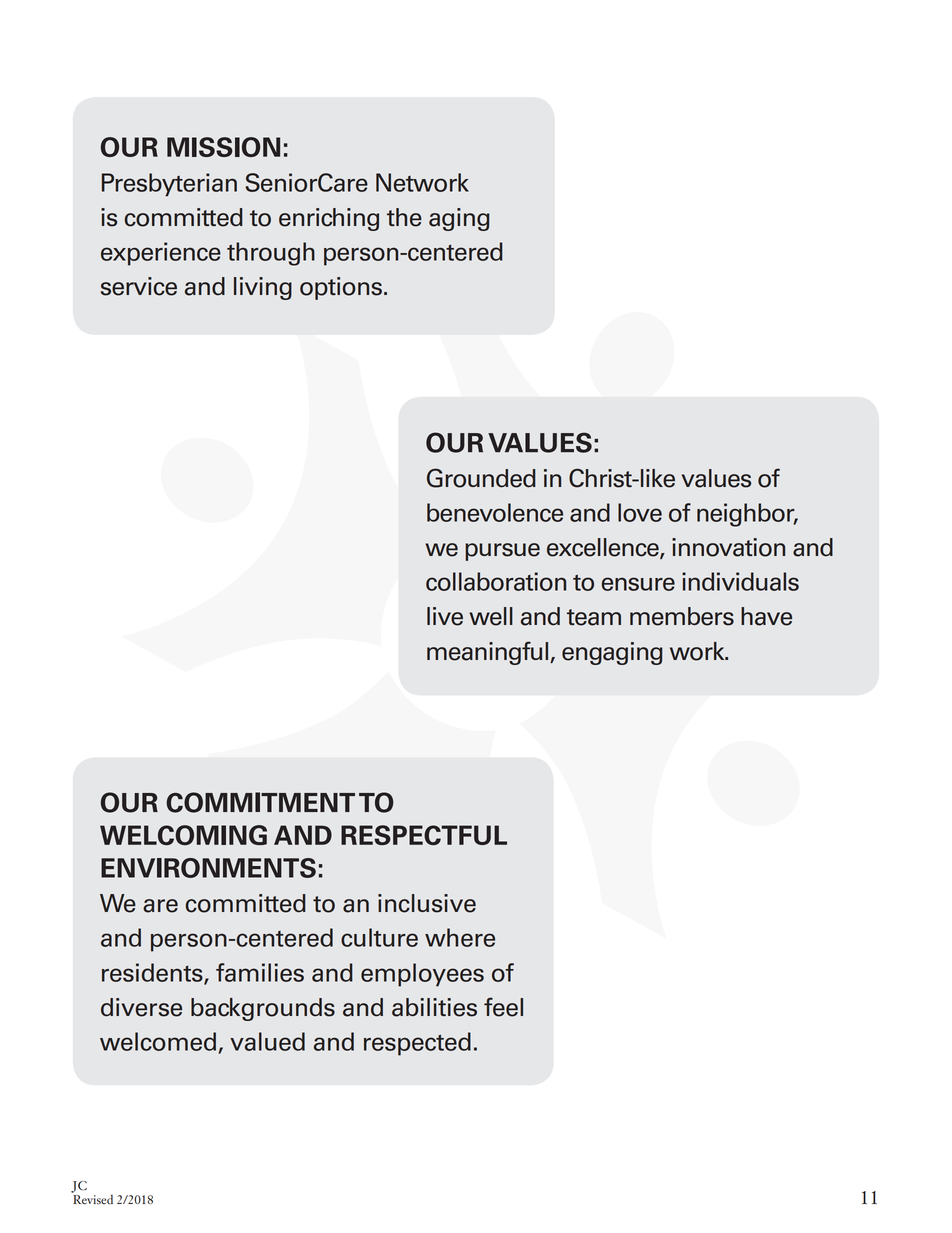 The height and width of the screenshot is (1233, 952). What do you see at coordinates (139, 286) in the screenshot?
I see `service` at bounding box center [139, 286].
